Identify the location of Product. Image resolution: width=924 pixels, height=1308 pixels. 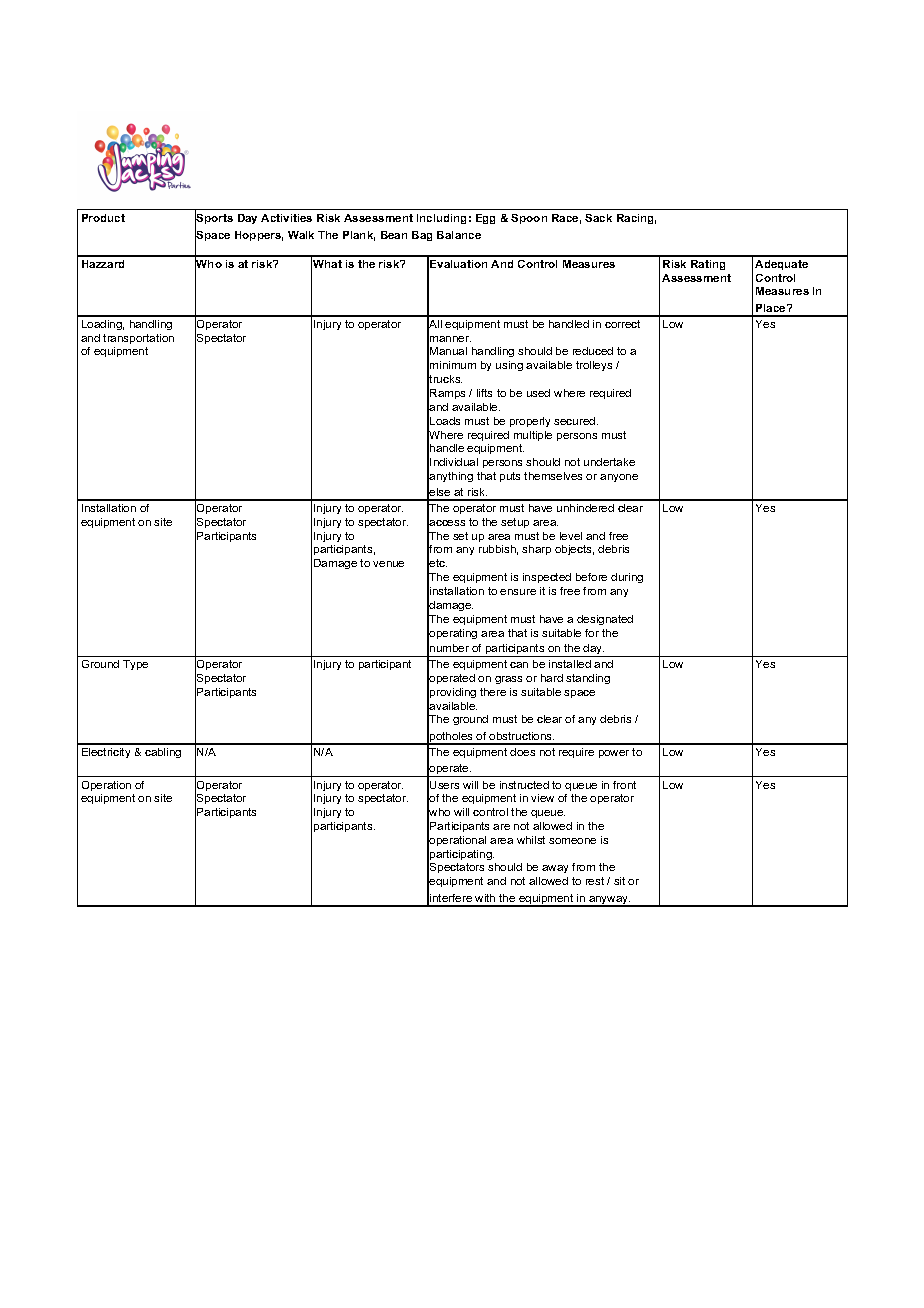
(103, 218).
